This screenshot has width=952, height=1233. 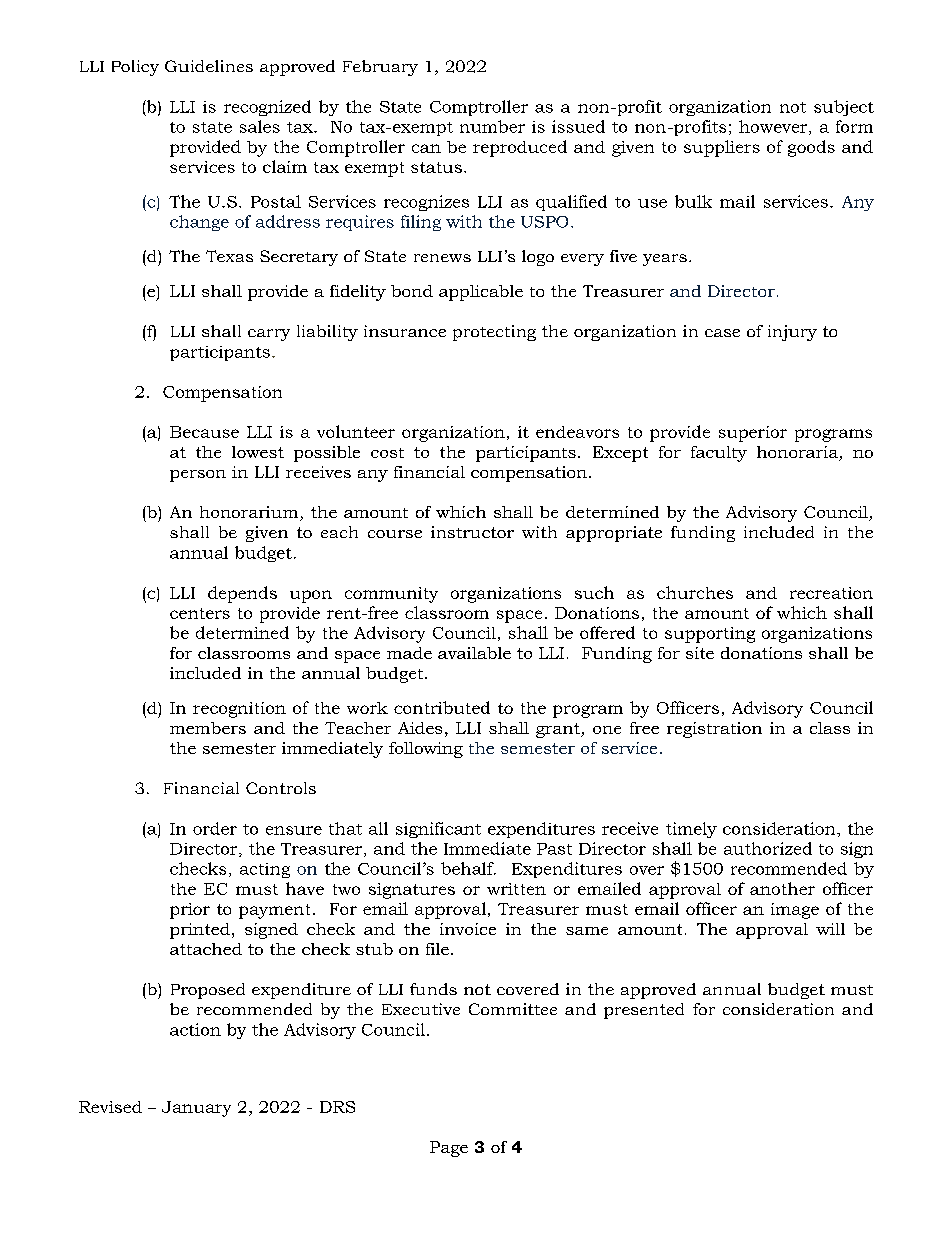 I want to click on number, so click(x=492, y=126).
